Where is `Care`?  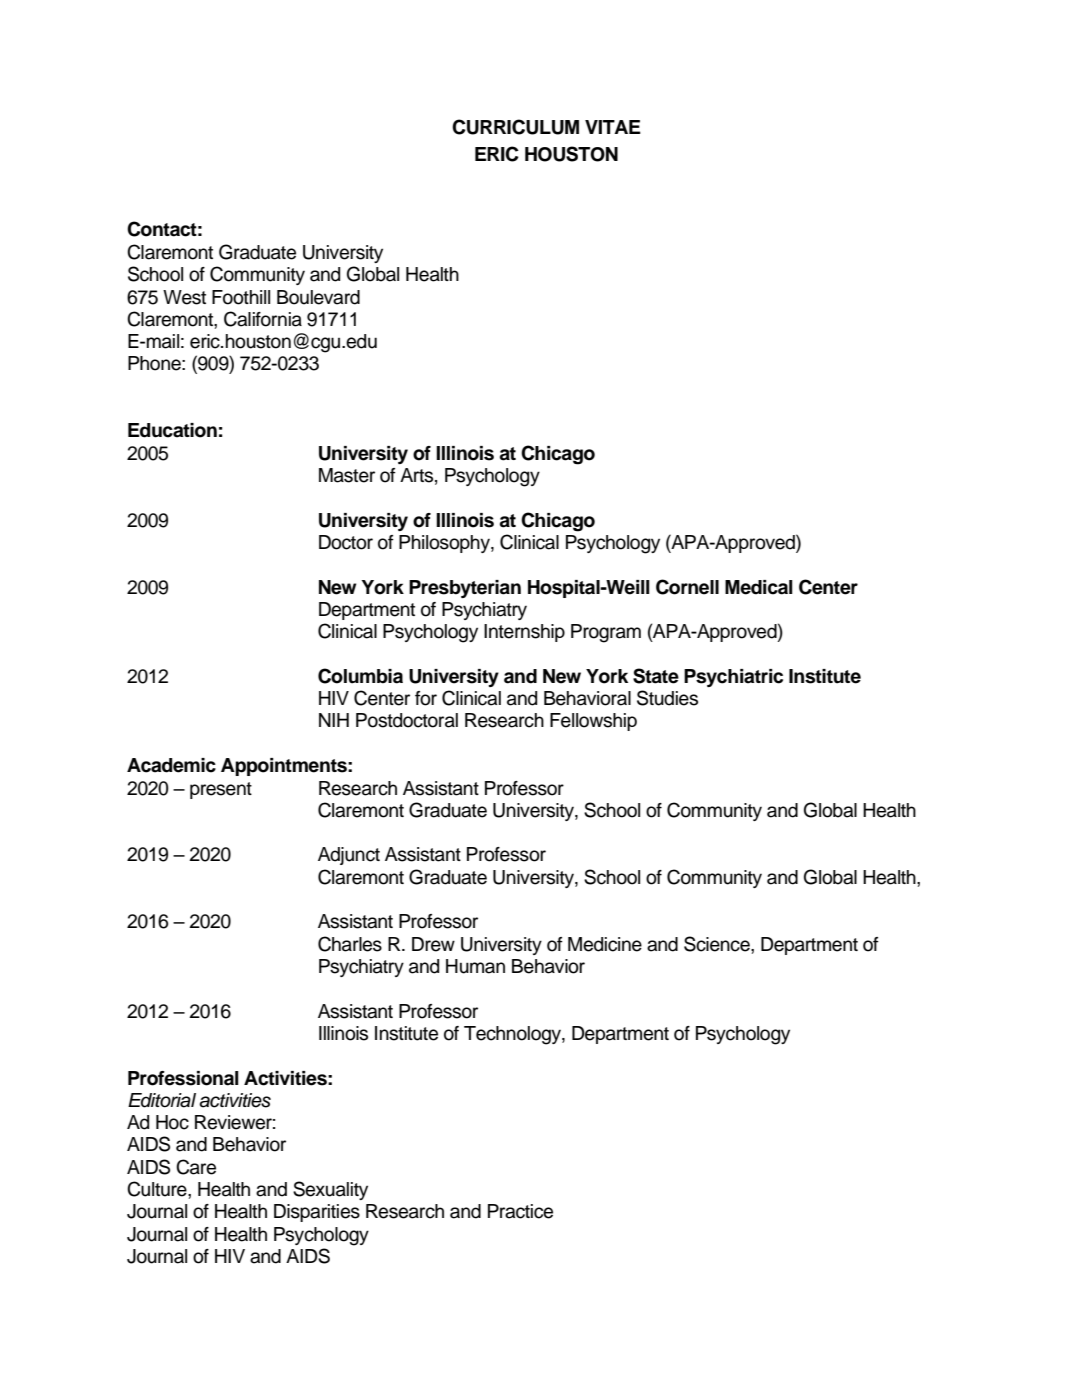
Care is located at coordinates (196, 1167).
